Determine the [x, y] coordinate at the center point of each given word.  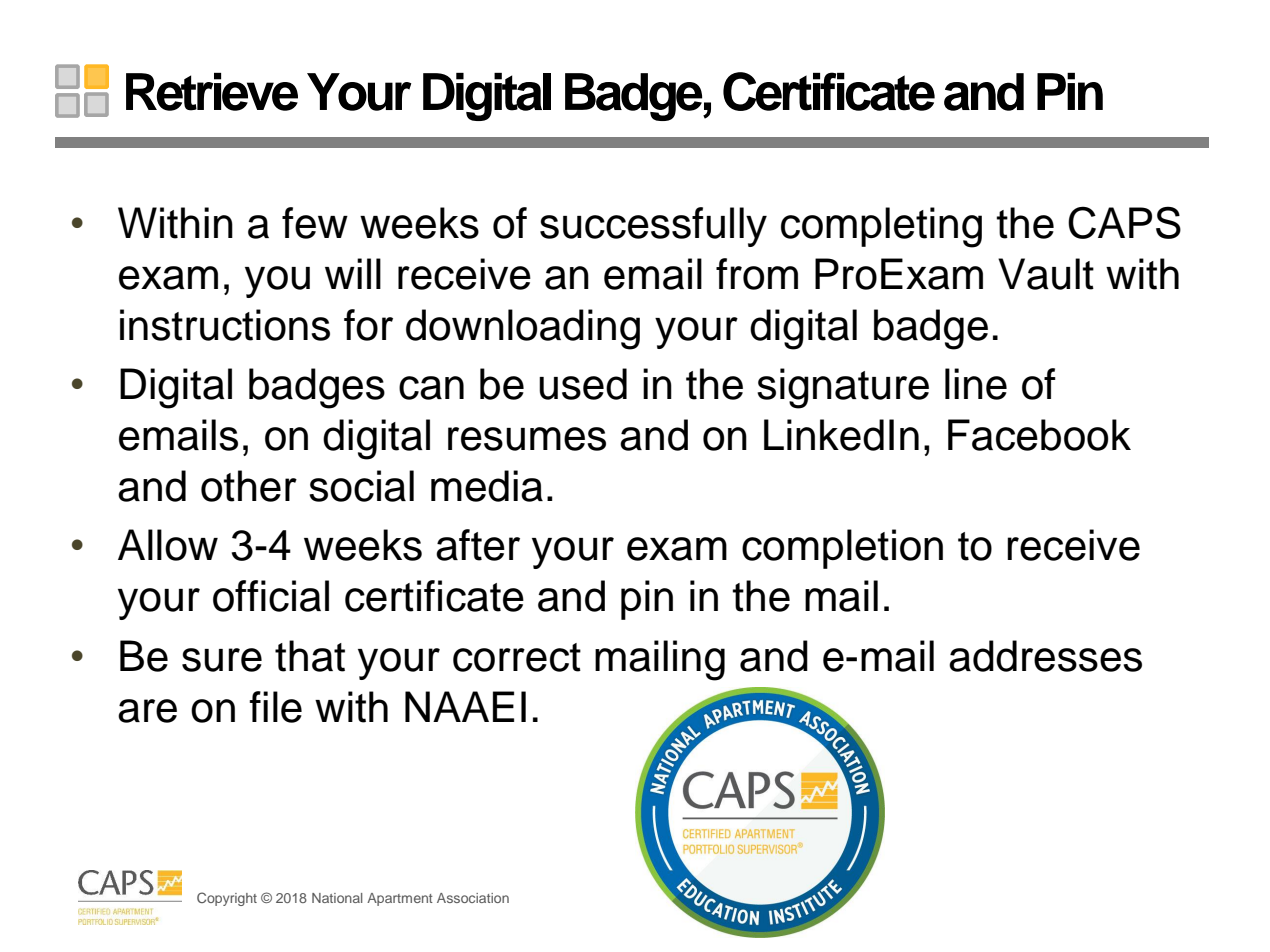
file [275, 707]
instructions [225, 325]
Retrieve [212, 92]
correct [517, 657]
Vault [1046, 274]
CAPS [1124, 222]
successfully [653, 227]
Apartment [400, 899]
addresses [1045, 656]
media [487, 486]
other [249, 486]
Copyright [227, 899]
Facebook [1039, 435]
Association [473, 898]
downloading [523, 329]
